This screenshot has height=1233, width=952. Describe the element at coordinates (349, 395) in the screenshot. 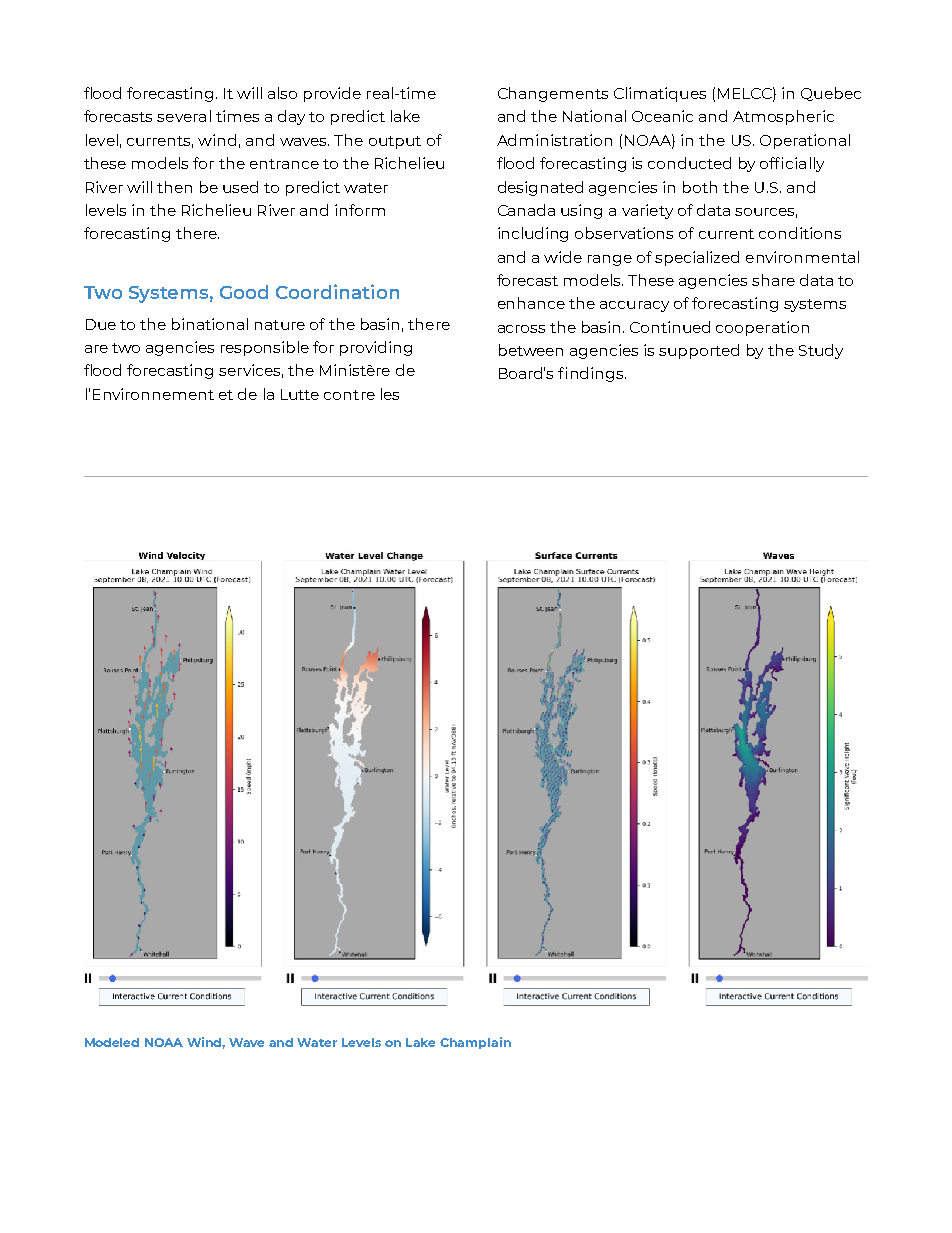

I see `contre` at that location.
